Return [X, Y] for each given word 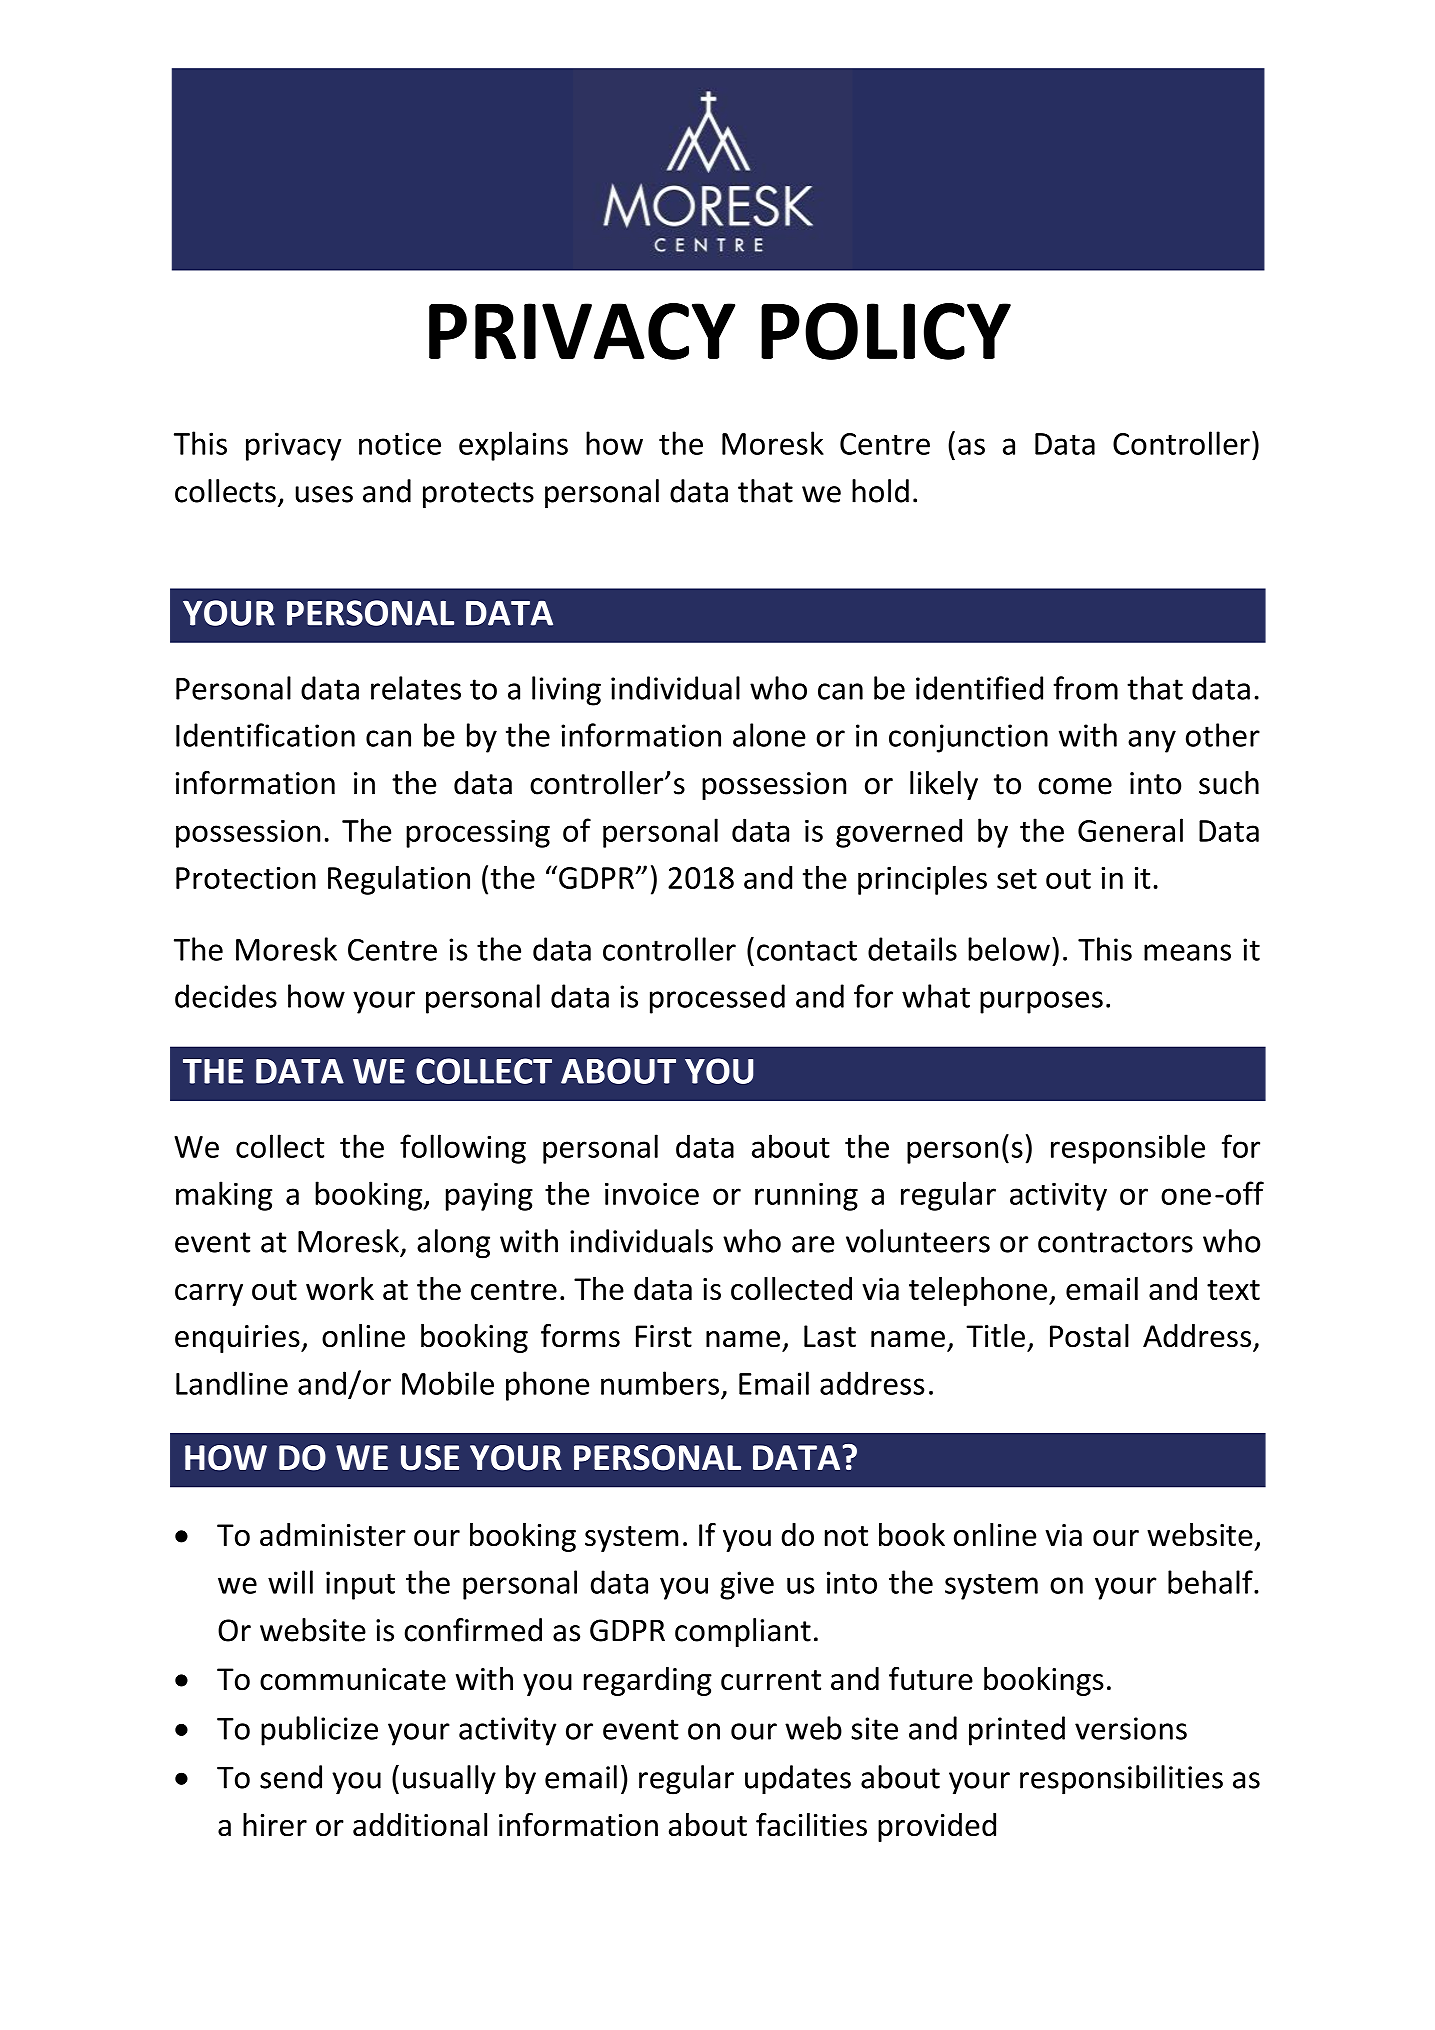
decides [226, 996]
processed [717, 999]
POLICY [886, 331]
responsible [1128, 1149]
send [291, 1777]
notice [400, 443]
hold [880, 491]
